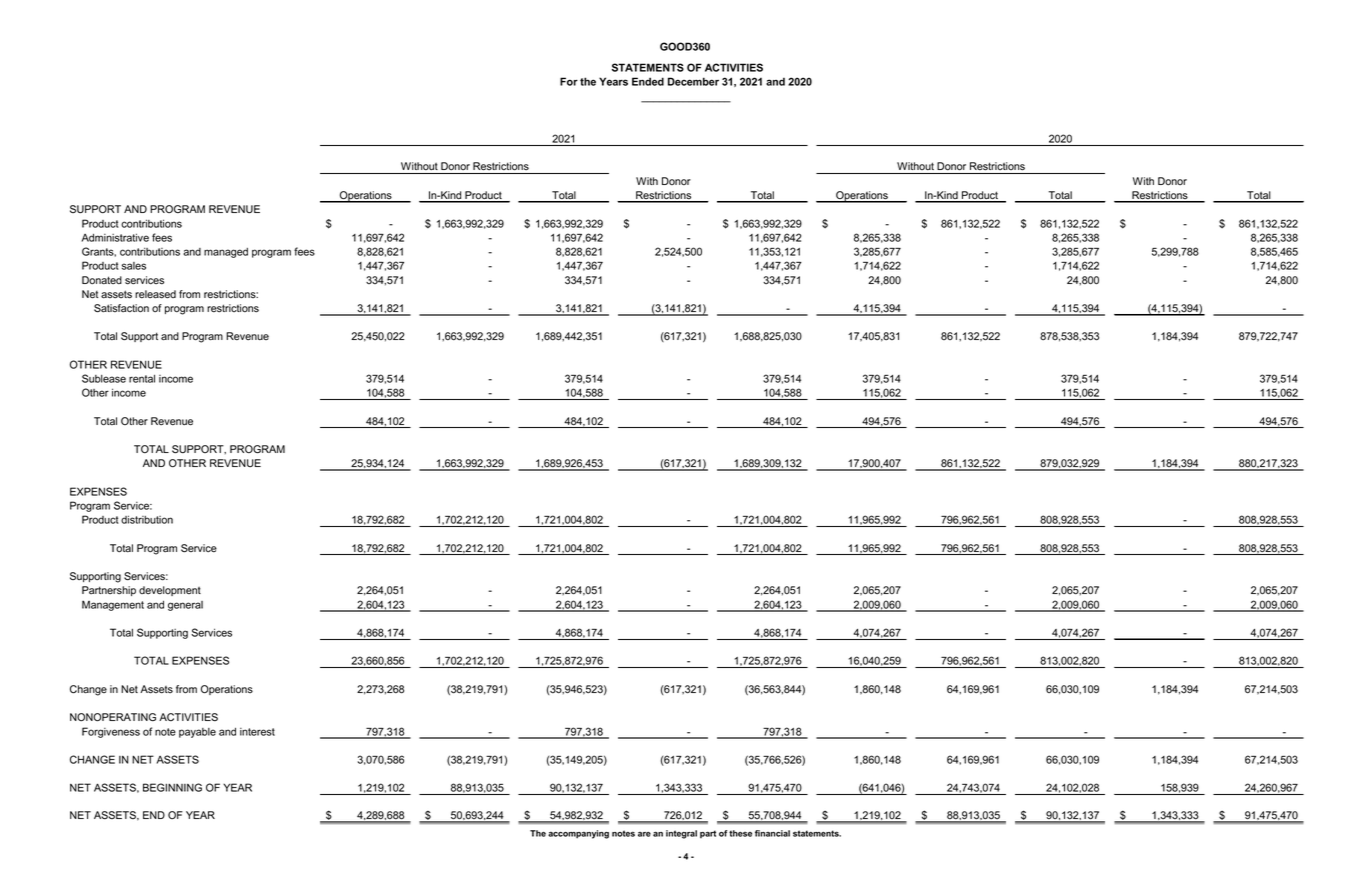 This screenshot has height=887, width=1372. Describe the element at coordinates (740, 833) in the screenshot. I see `these` at that location.
